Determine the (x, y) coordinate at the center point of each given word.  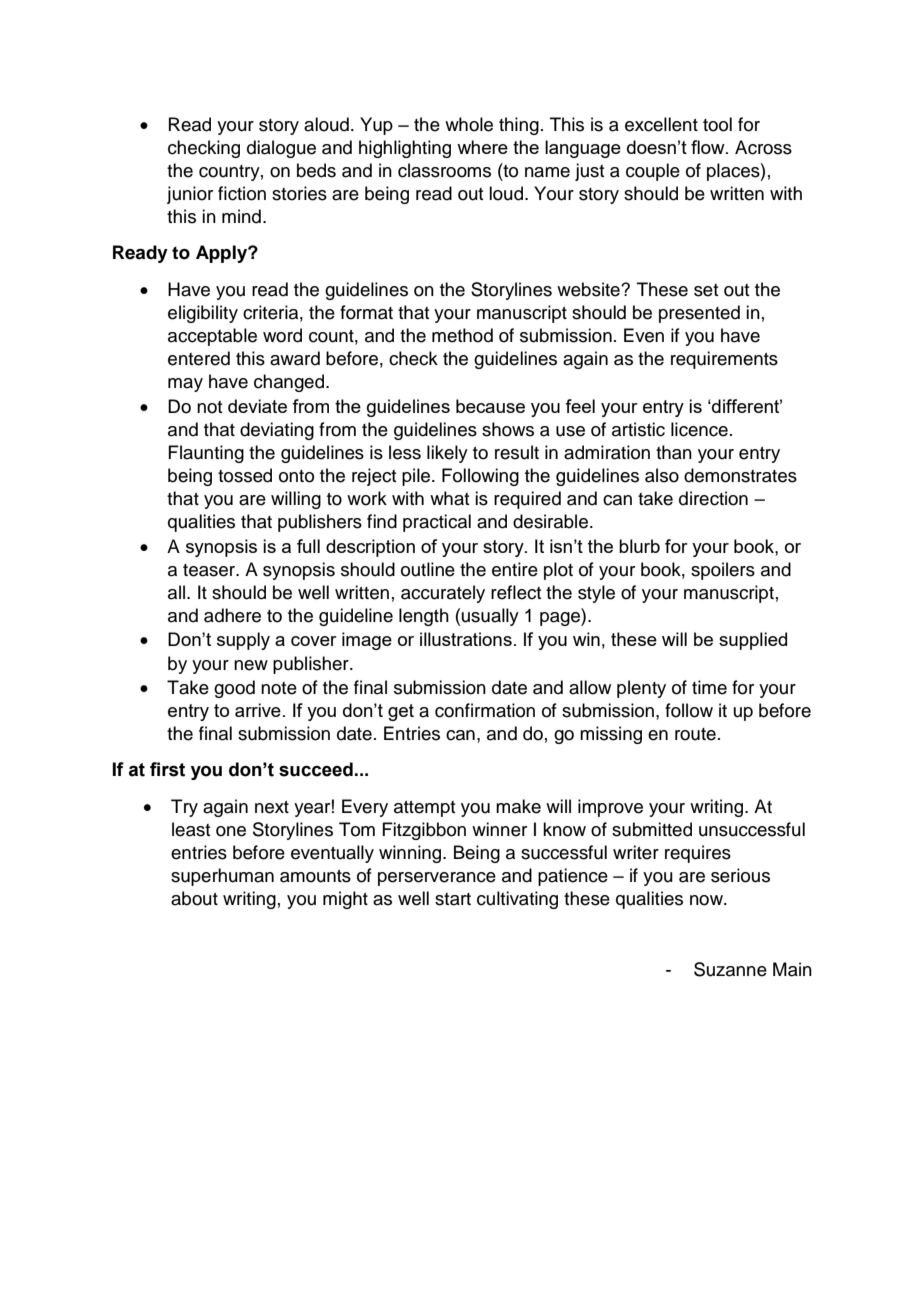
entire (515, 569)
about (194, 898)
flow (709, 147)
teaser (210, 570)
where (482, 147)
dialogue (281, 149)
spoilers (723, 571)
